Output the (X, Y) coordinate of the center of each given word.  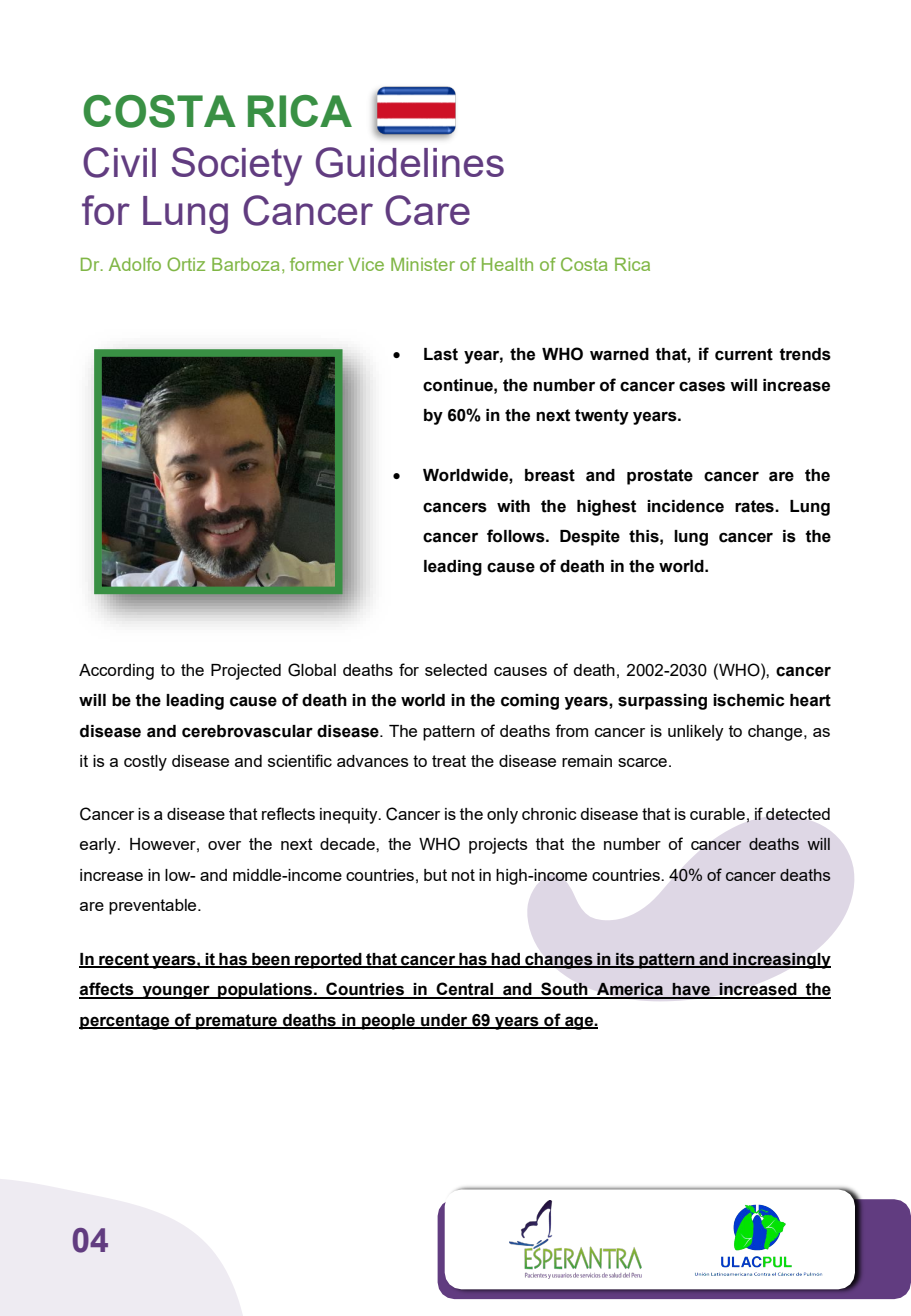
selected (456, 670)
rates (755, 506)
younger (176, 992)
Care (427, 210)
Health (507, 264)
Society (237, 166)
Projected (246, 672)
